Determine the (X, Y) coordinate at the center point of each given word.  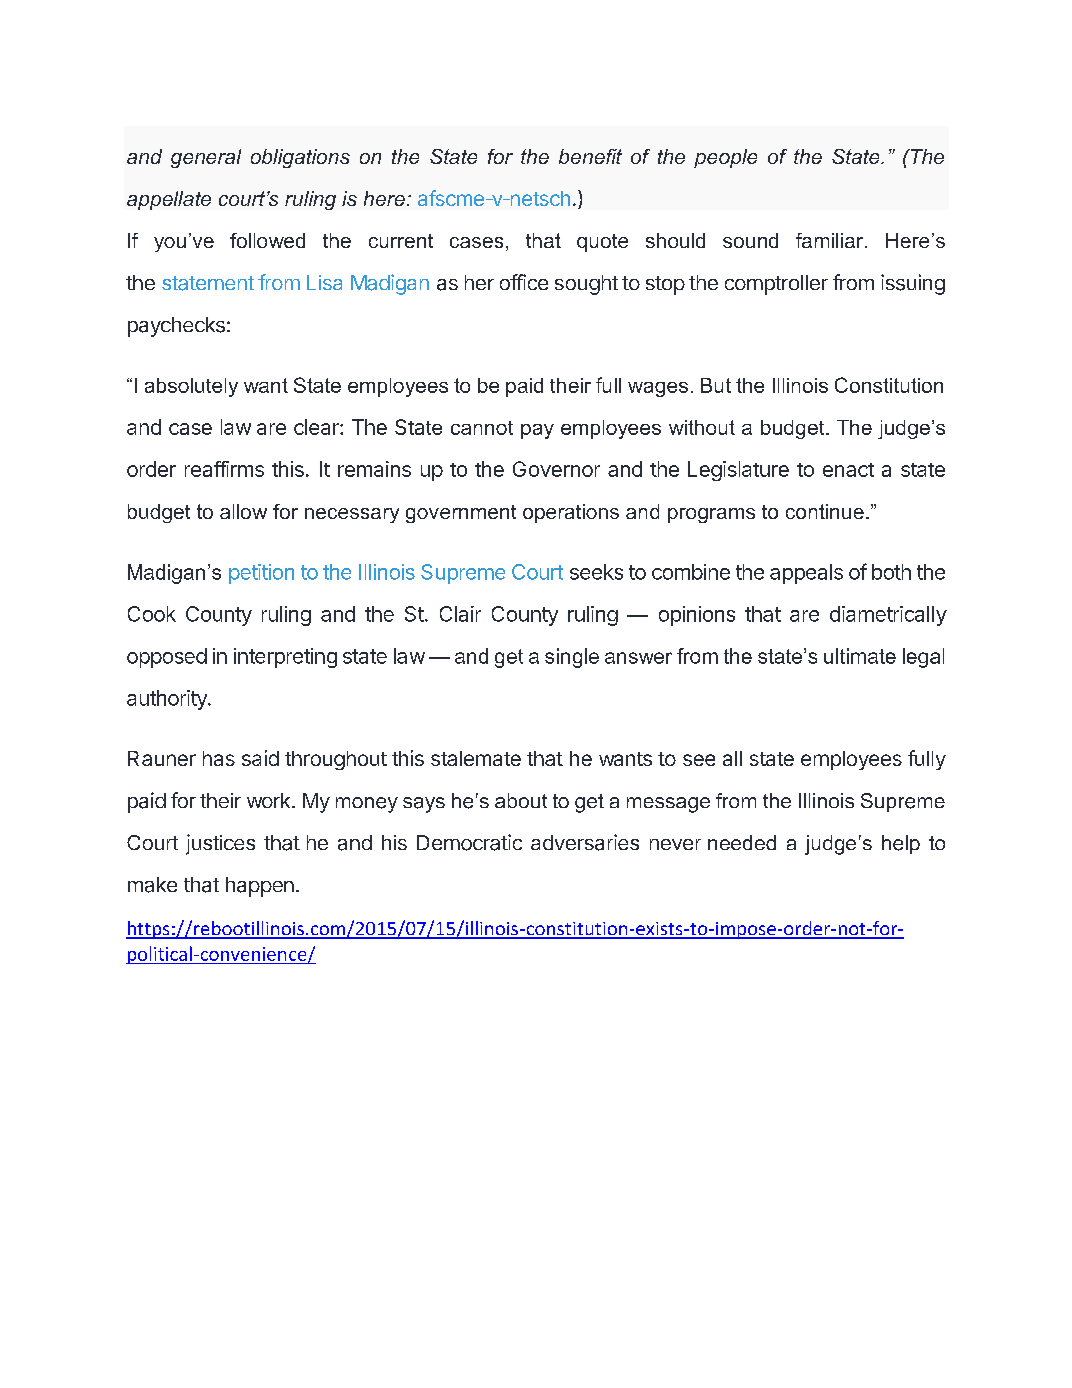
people (725, 158)
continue (825, 511)
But (716, 385)
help (901, 844)
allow (243, 511)
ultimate (860, 656)
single (572, 658)
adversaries (585, 842)
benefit (590, 156)
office (524, 282)
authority (168, 700)
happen (261, 887)
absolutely (191, 387)
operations (571, 513)
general (206, 158)
